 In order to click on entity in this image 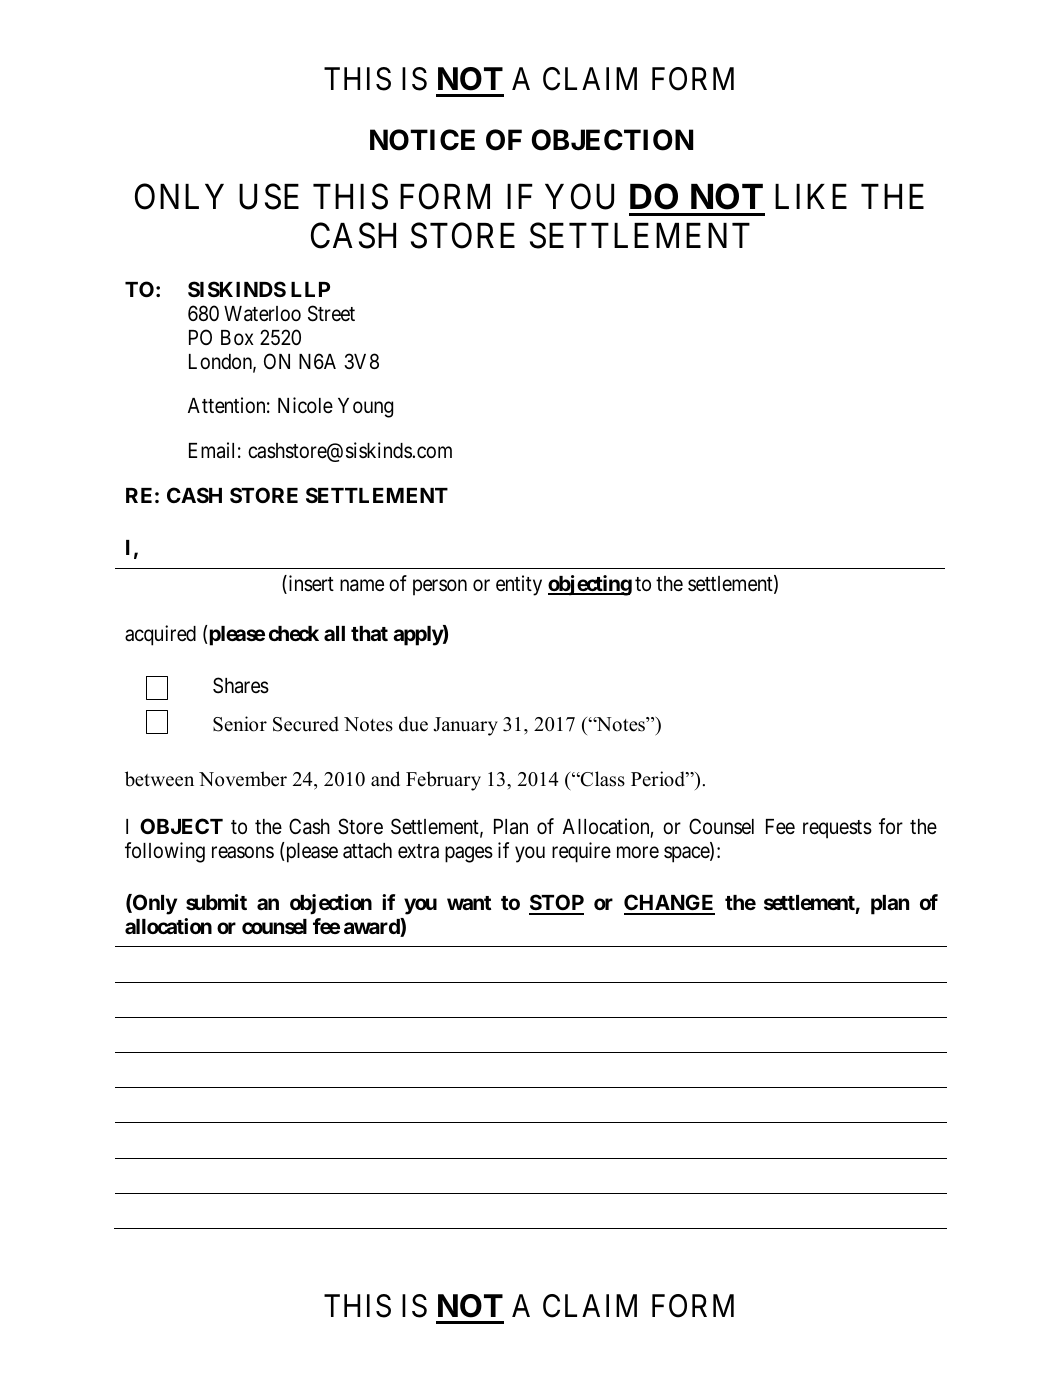, I will do `click(519, 585)`.
